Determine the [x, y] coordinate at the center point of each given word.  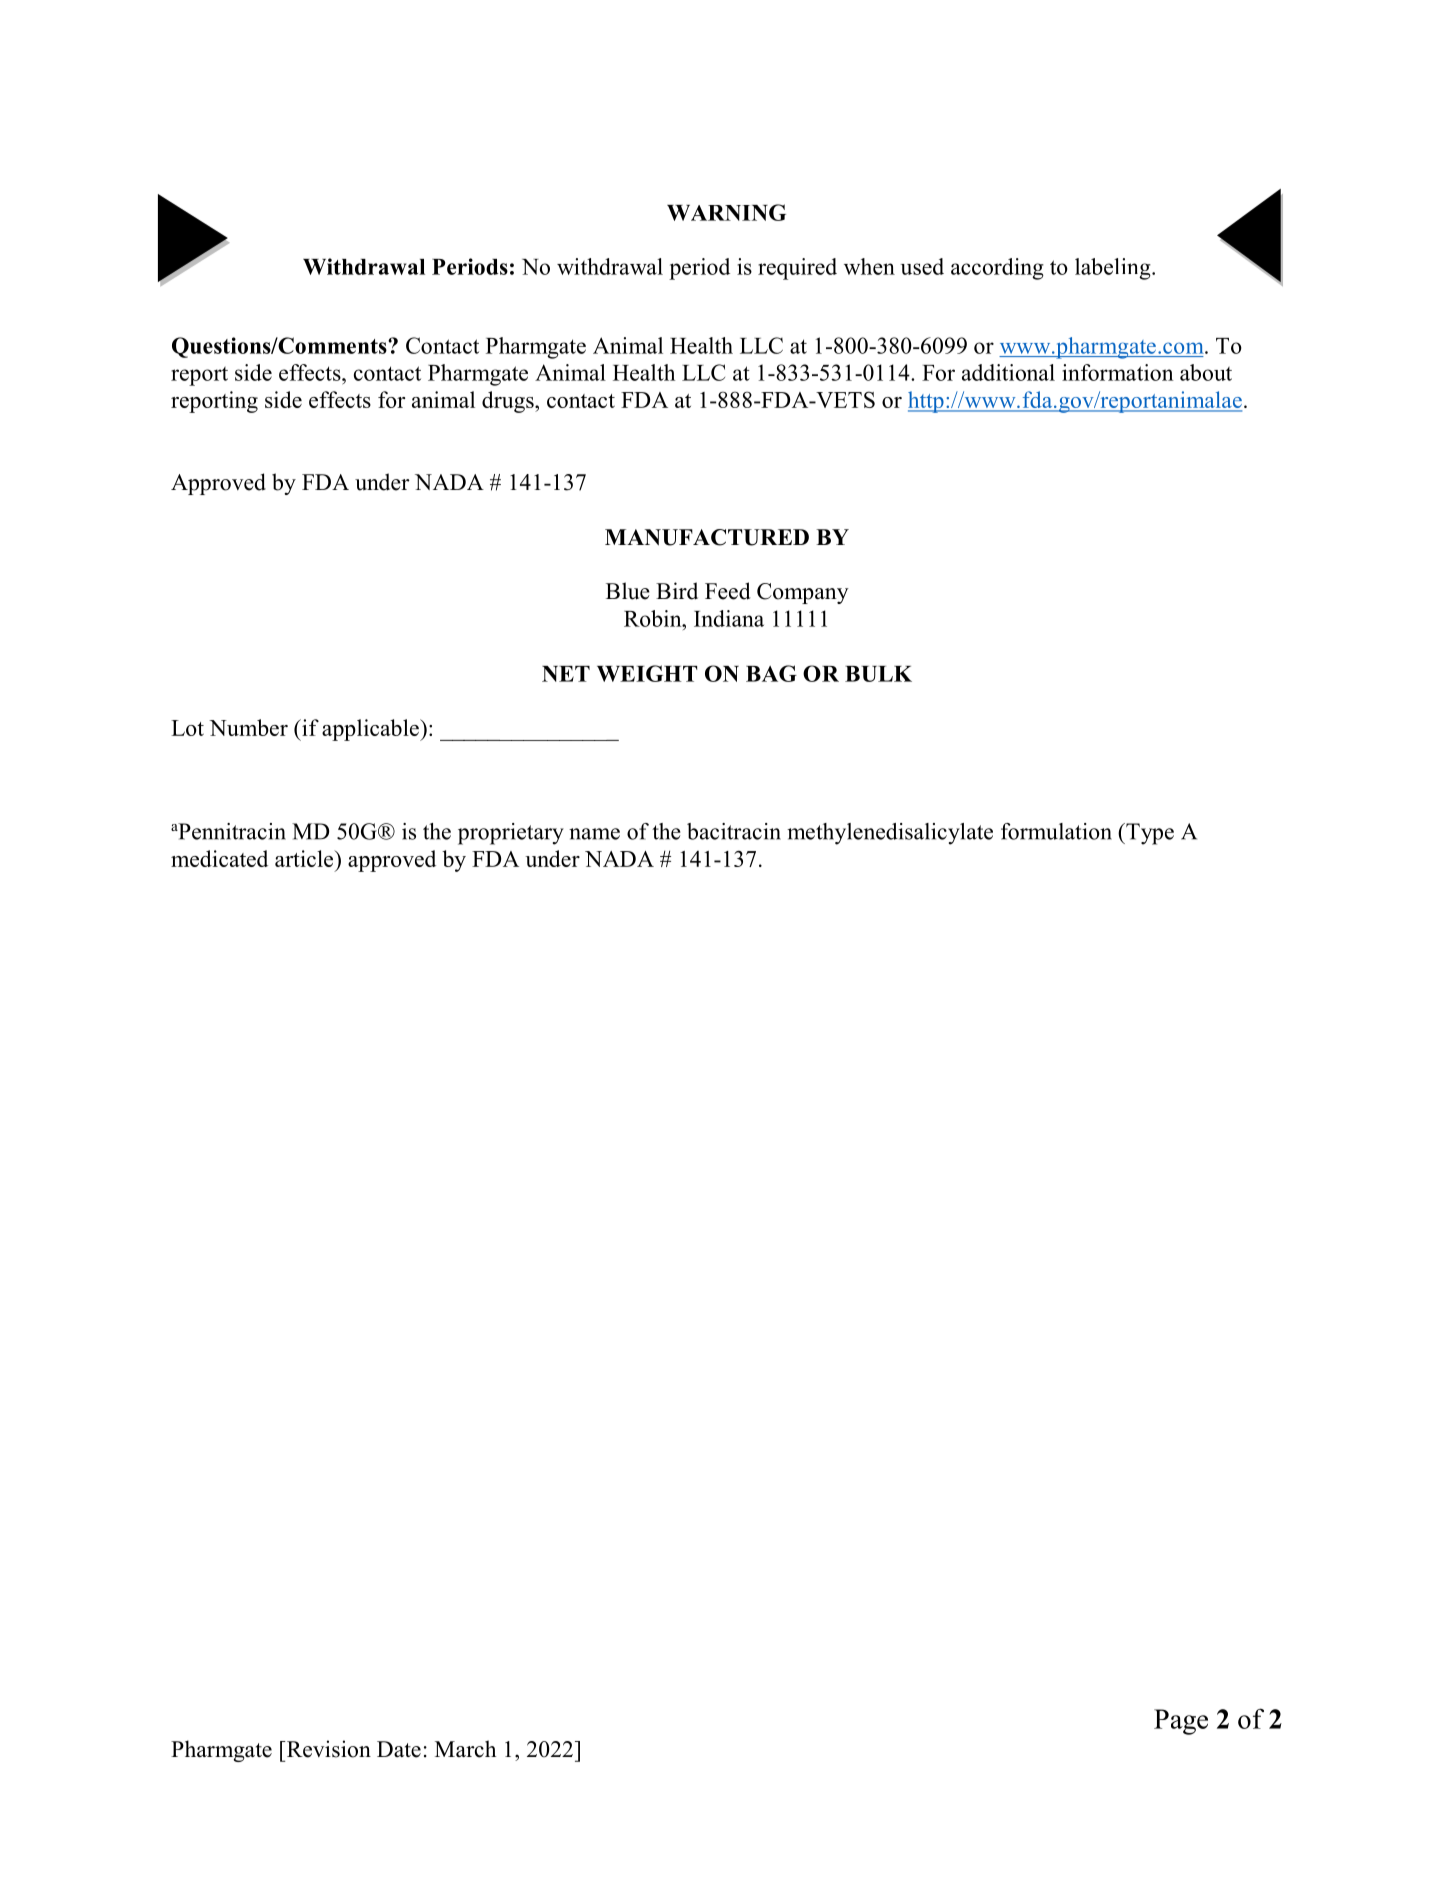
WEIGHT [647, 673]
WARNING [726, 212]
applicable [371, 730]
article [305, 858]
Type [1149, 834]
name [594, 834]
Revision [327, 1749]
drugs [509, 402]
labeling [1114, 269]
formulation [1056, 831]
